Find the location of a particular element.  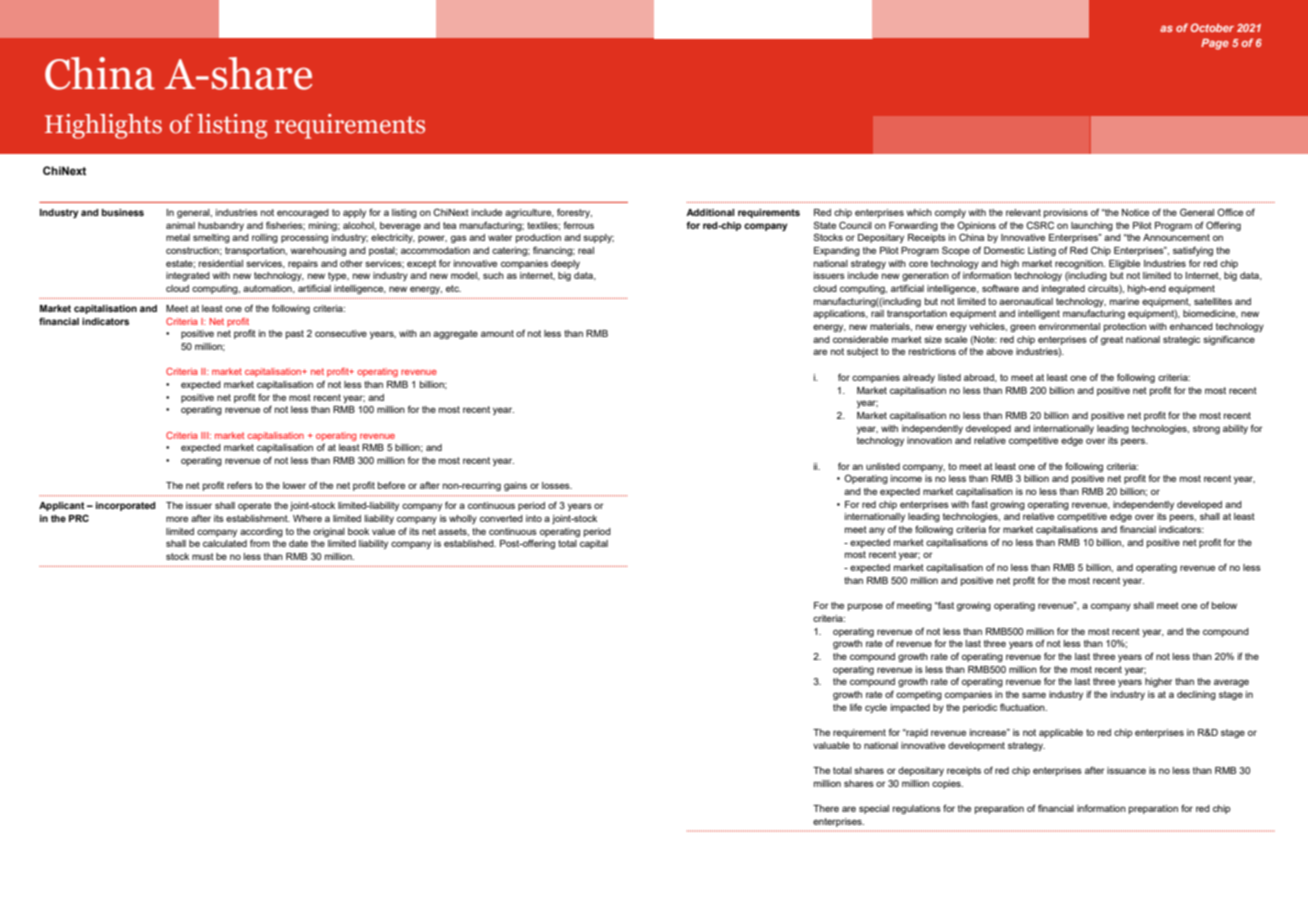

There is located at coordinates (826, 808).
